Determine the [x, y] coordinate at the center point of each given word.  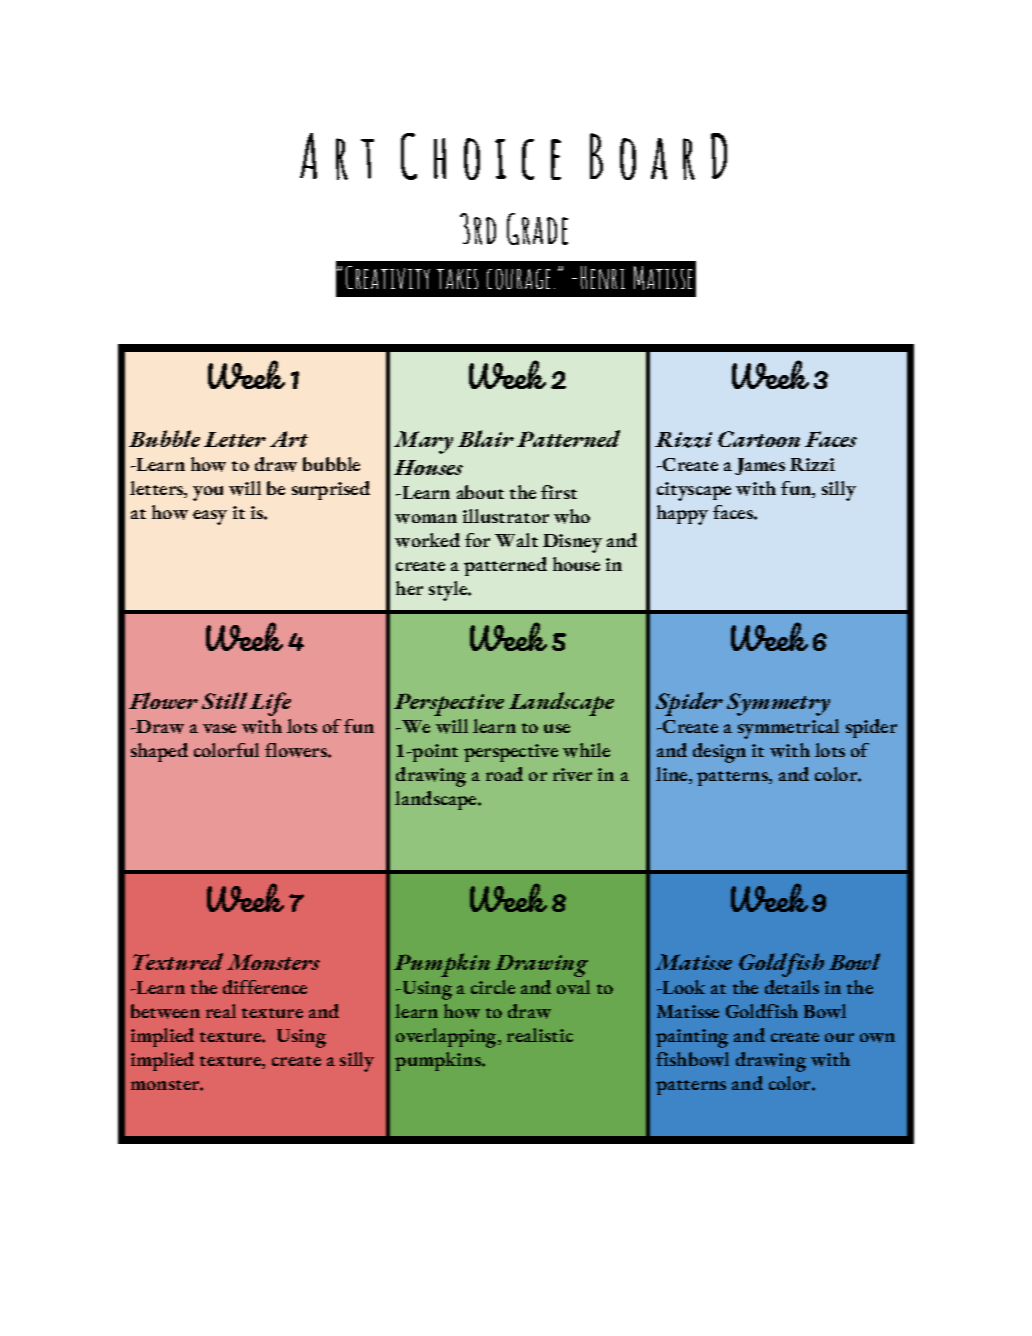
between [165, 1011]
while [586, 750]
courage [518, 279]
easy [210, 517]
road [504, 774]
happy [682, 515]
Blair [486, 438]
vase [219, 728]
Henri [603, 277]
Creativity [388, 277]
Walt [516, 540]
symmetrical [788, 729]
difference [265, 987]
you [208, 493]
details [792, 987]
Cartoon [759, 439]
